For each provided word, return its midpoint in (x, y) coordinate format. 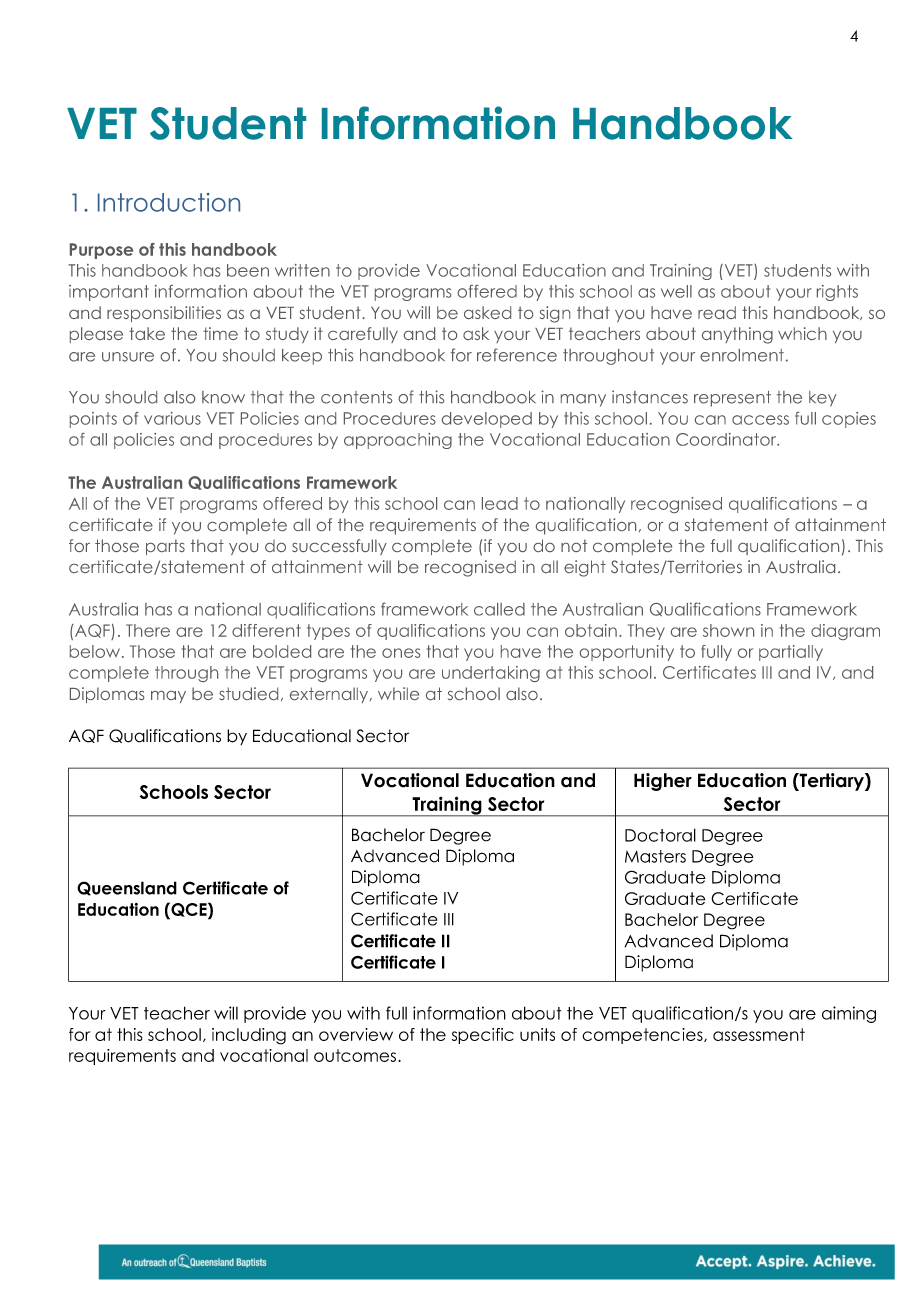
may (168, 697)
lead (500, 503)
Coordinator (727, 439)
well (676, 291)
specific (483, 1036)
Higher (663, 782)
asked (487, 312)
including (249, 1036)
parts (165, 547)
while (398, 693)
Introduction (169, 202)
